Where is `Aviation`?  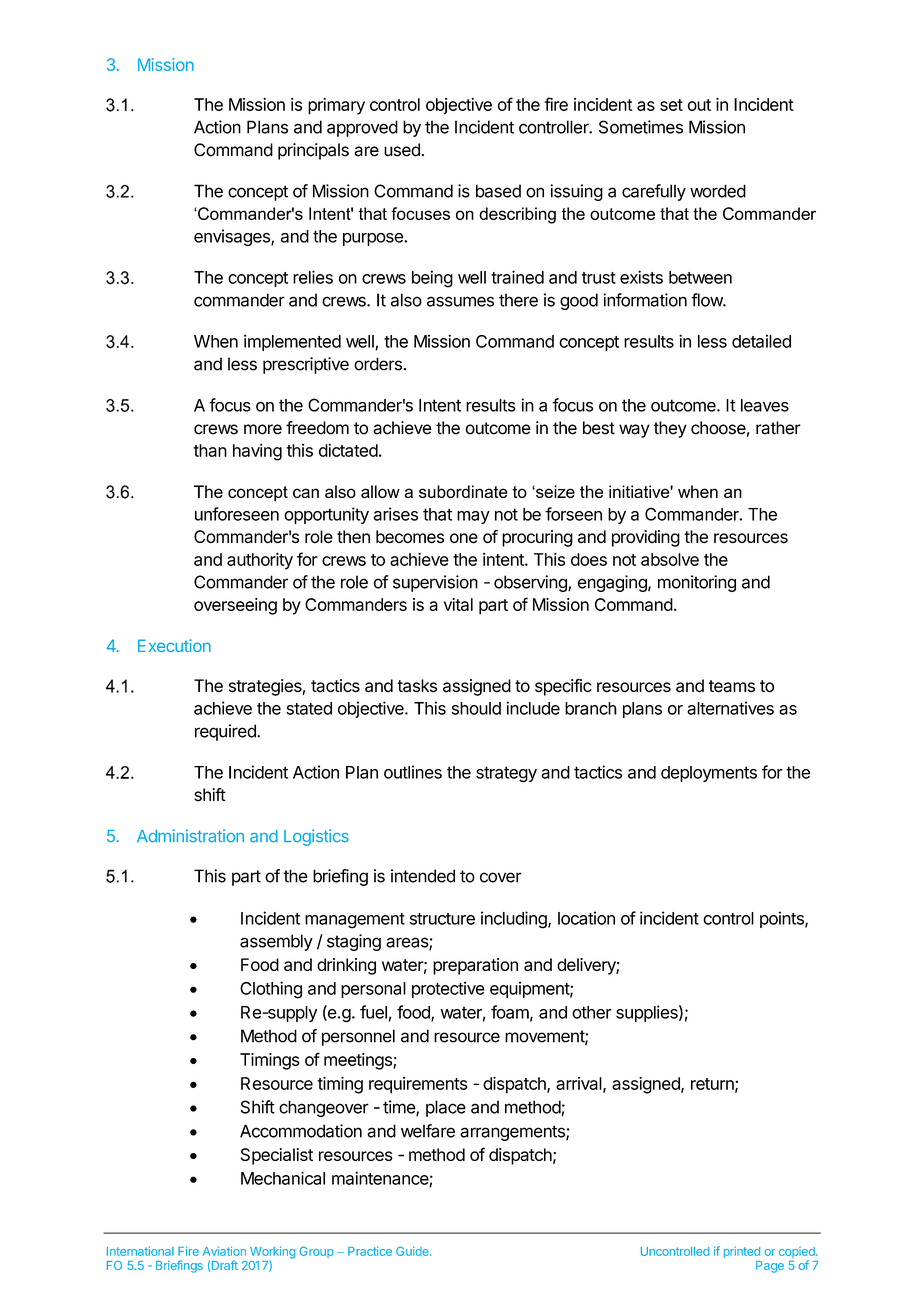 Aviation is located at coordinates (224, 1251).
